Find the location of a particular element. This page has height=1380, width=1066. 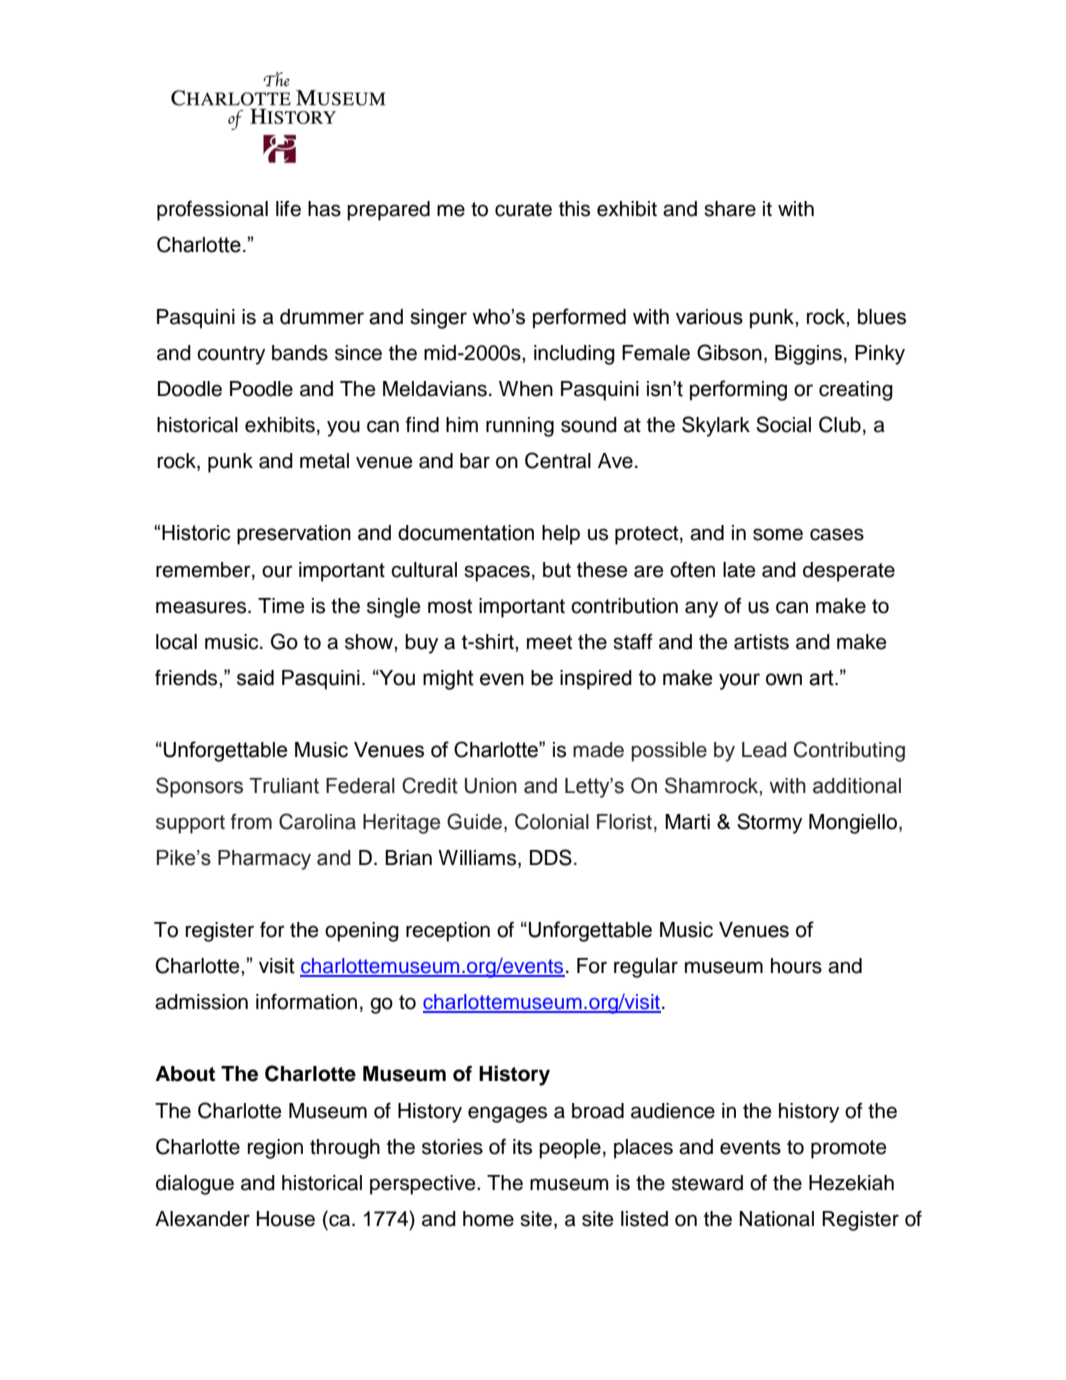

curate is located at coordinates (523, 209).
